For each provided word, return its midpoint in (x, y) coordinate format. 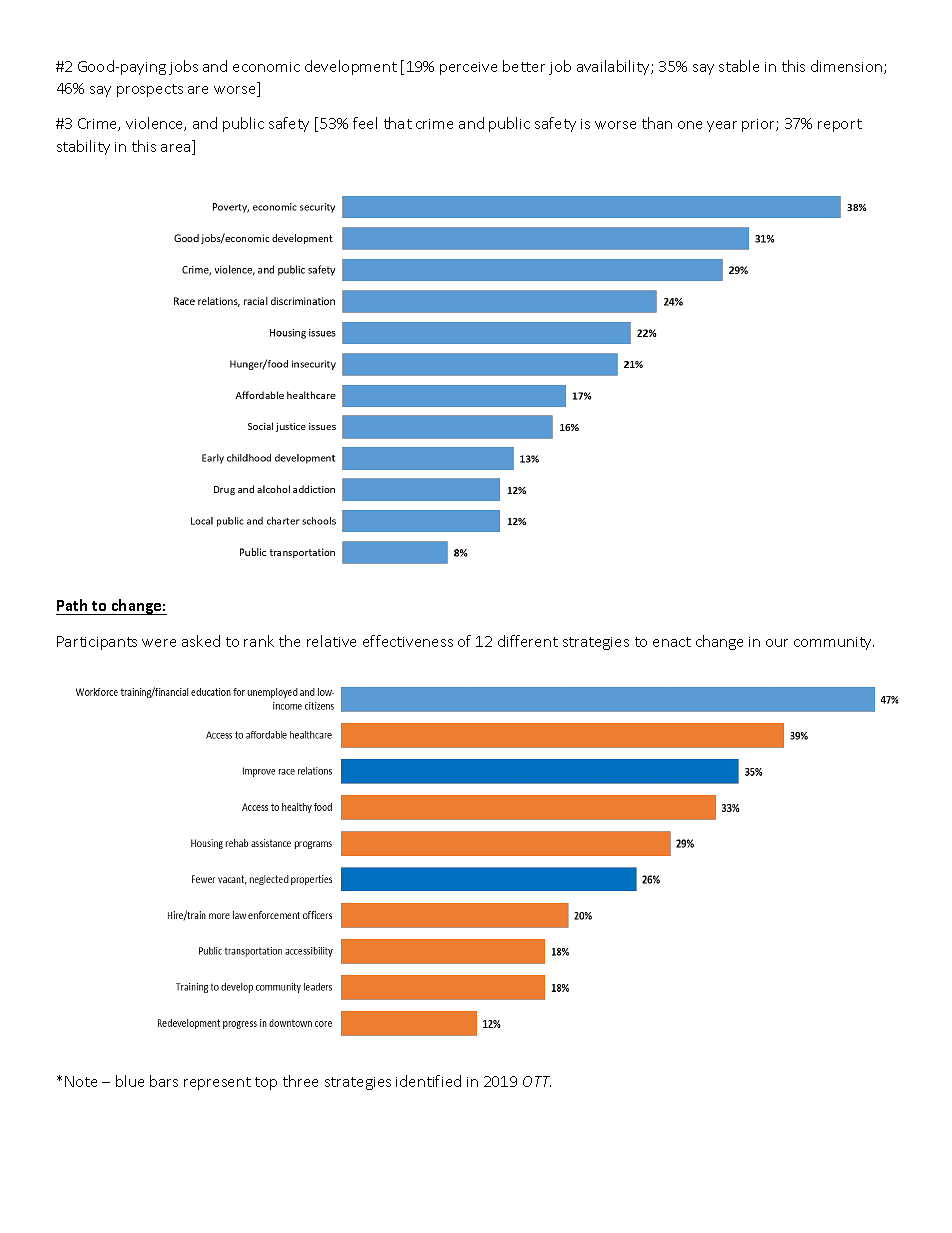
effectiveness (408, 641)
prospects (150, 90)
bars (164, 1081)
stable (739, 66)
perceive (468, 68)
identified (428, 1081)
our (777, 643)
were (159, 643)
